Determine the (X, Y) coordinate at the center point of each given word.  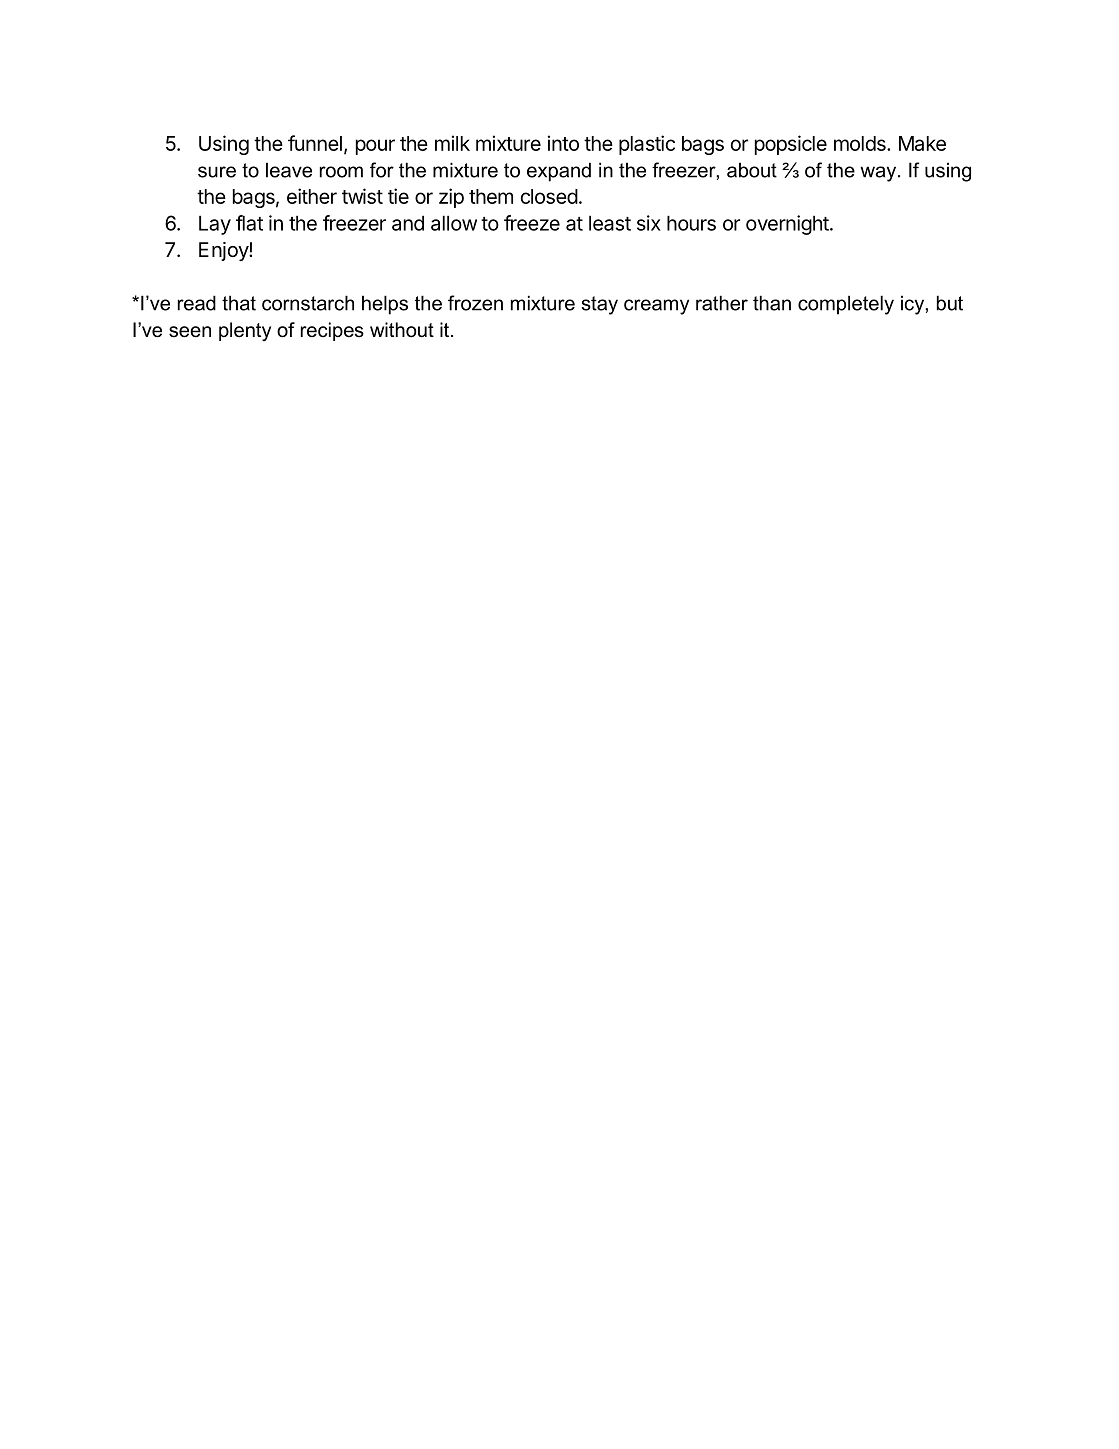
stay (599, 305)
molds (861, 143)
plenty (245, 331)
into (563, 143)
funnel (315, 143)
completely (846, 305)
